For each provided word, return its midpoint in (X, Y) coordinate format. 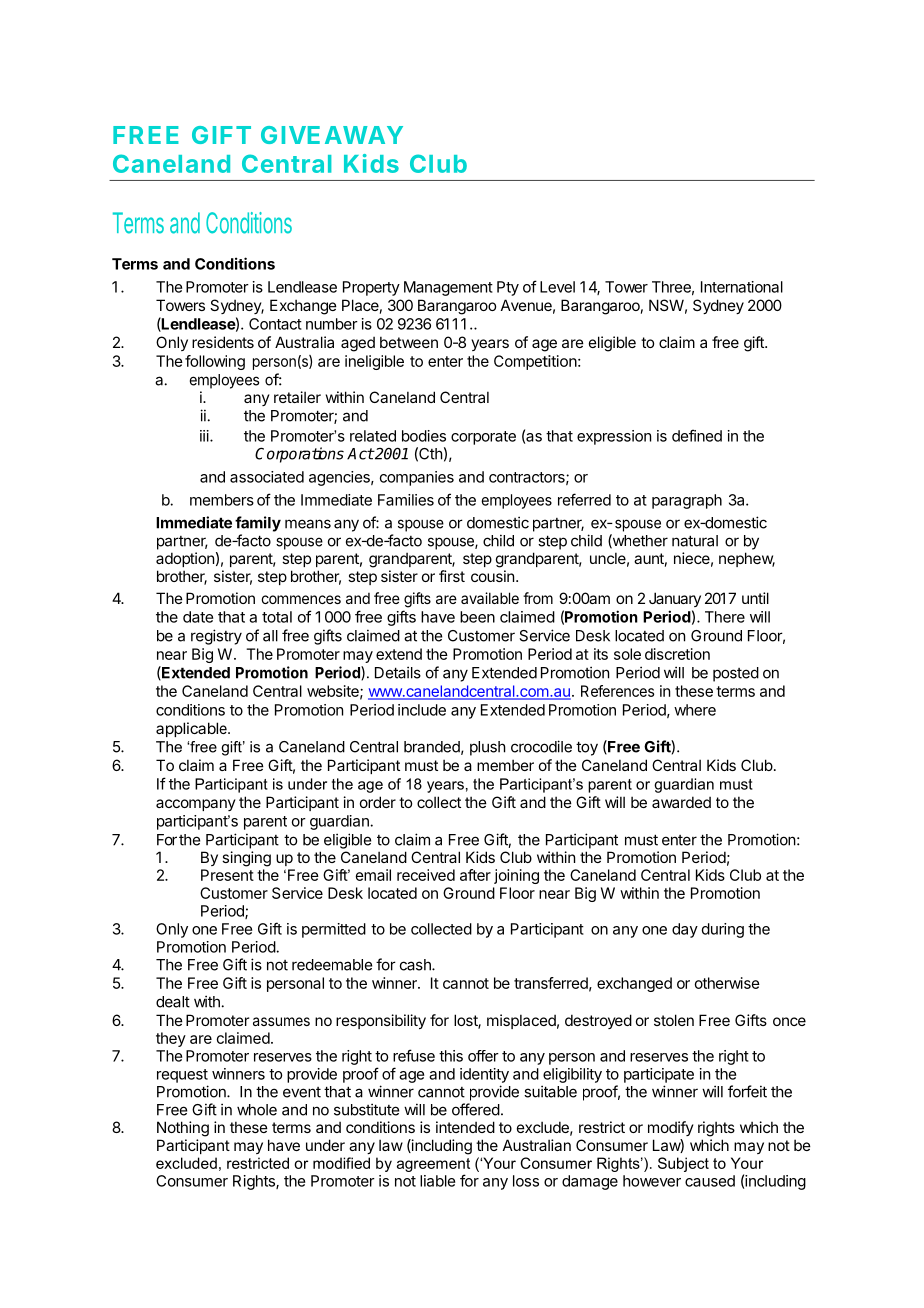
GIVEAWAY (332, 135)
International (742, 287)
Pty (508, 288)
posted (736, 674)
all (270, 636)
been (477, 617)
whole (257, 1110)
